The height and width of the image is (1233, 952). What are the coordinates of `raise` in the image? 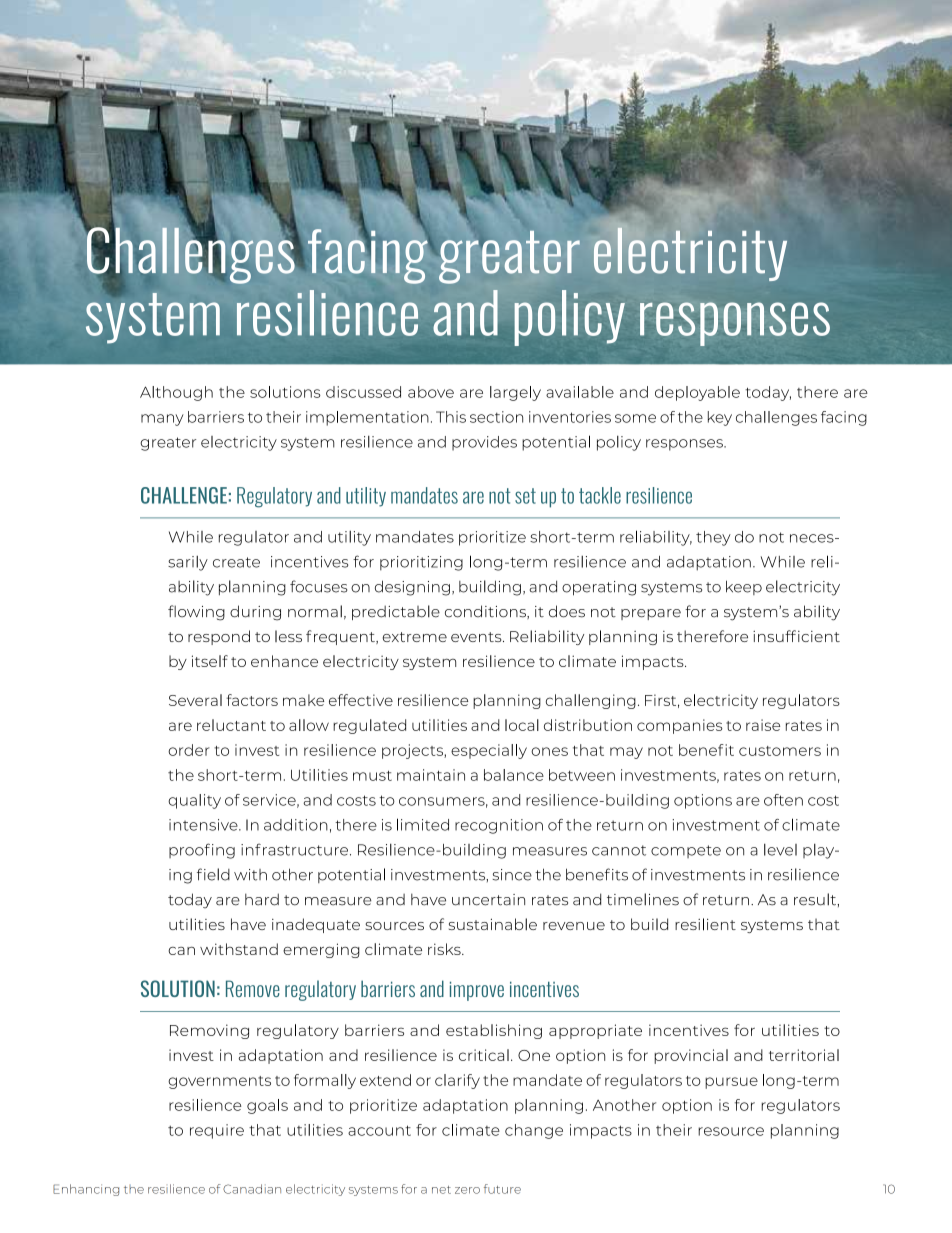 It's located at (763, 725).
